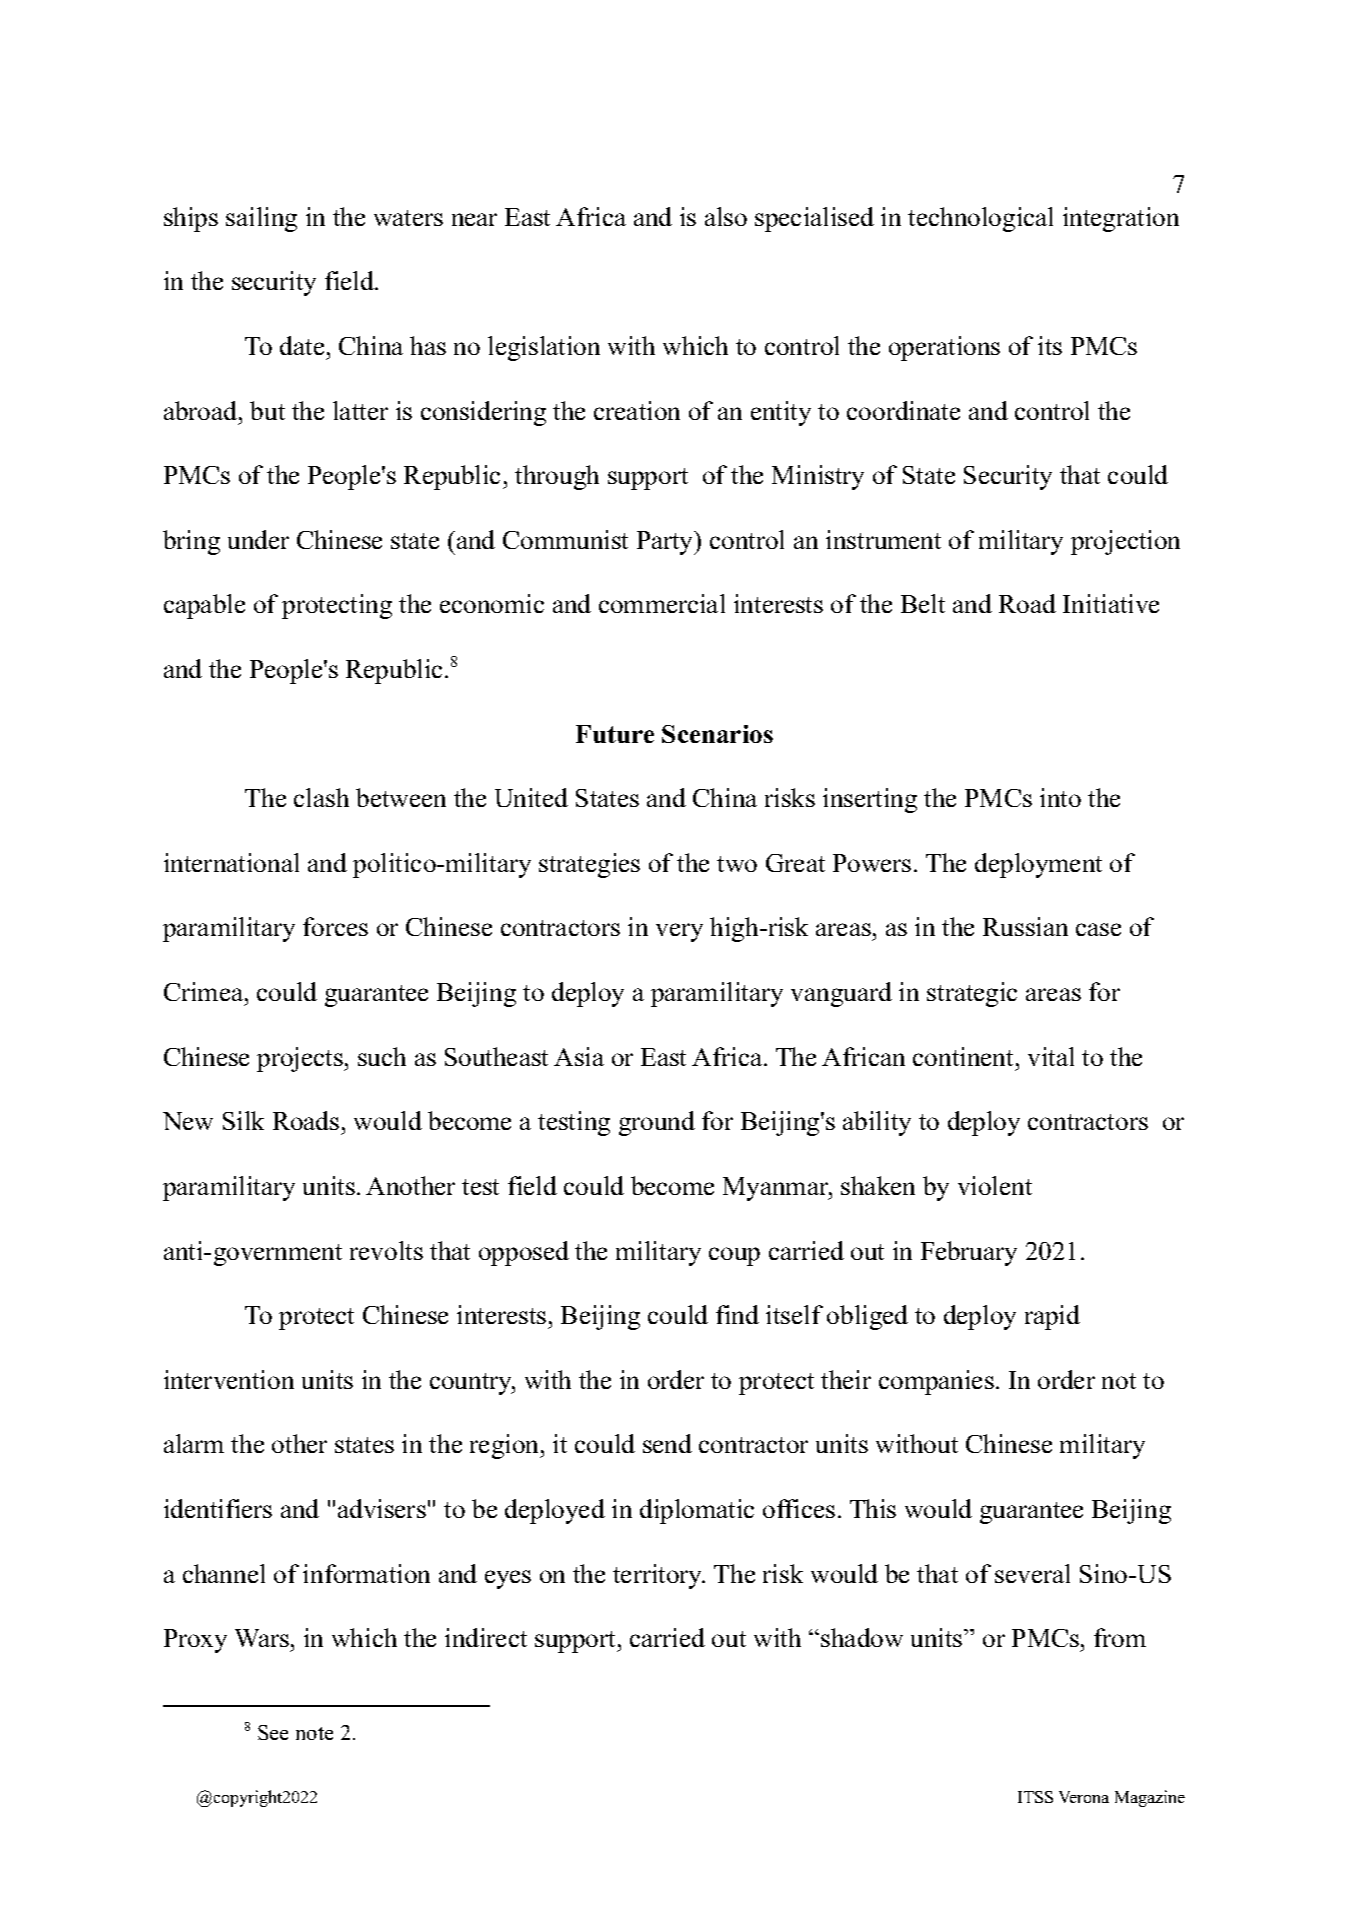 Image resolution: width=1351 pixels, height=1909 pixels. I want to click on revolts, so click(386, 1250).
